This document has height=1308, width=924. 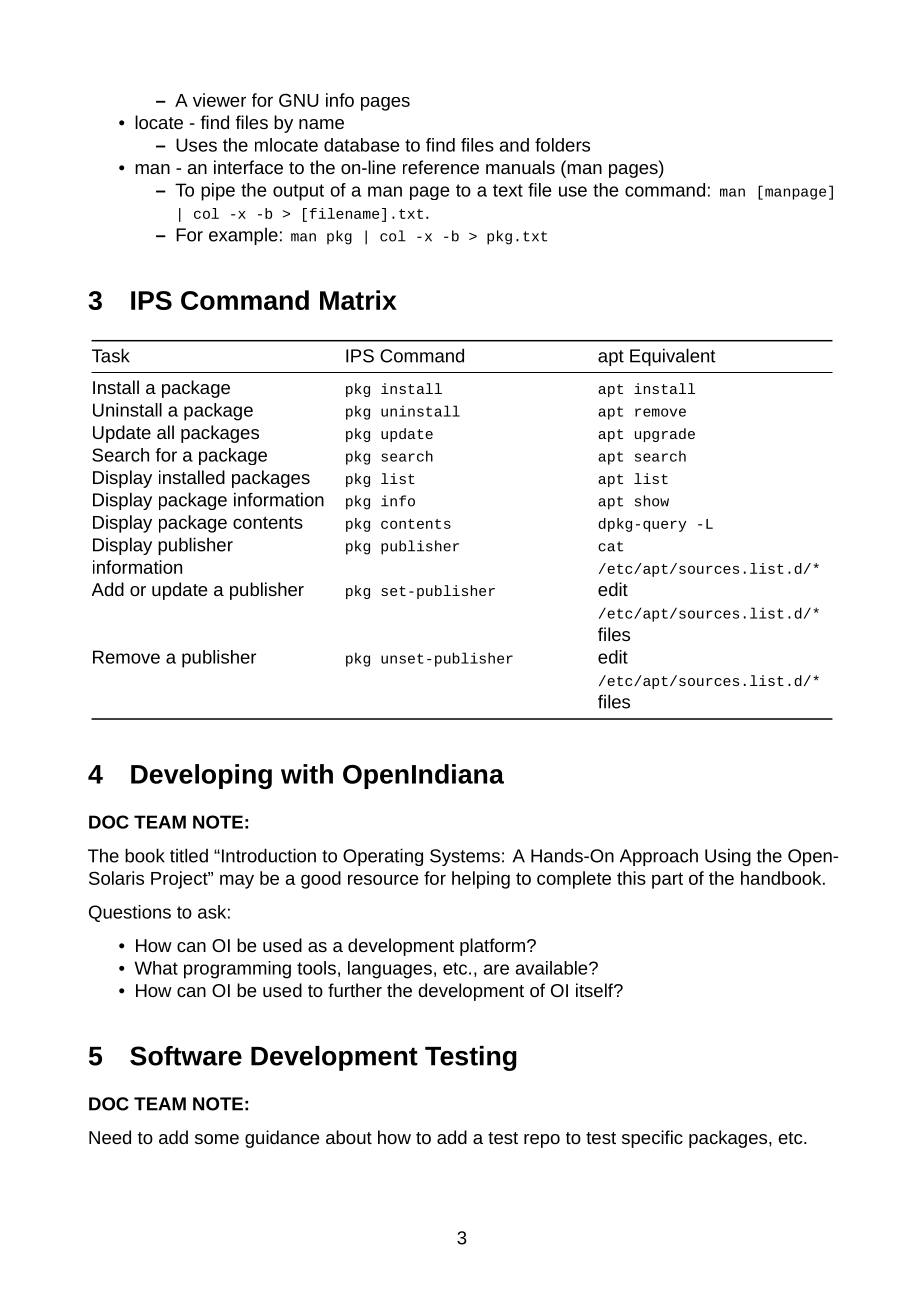 What do you see at coordinates (201, 776) in the document?
I see `Developing` at bounding box center [201, 776].
